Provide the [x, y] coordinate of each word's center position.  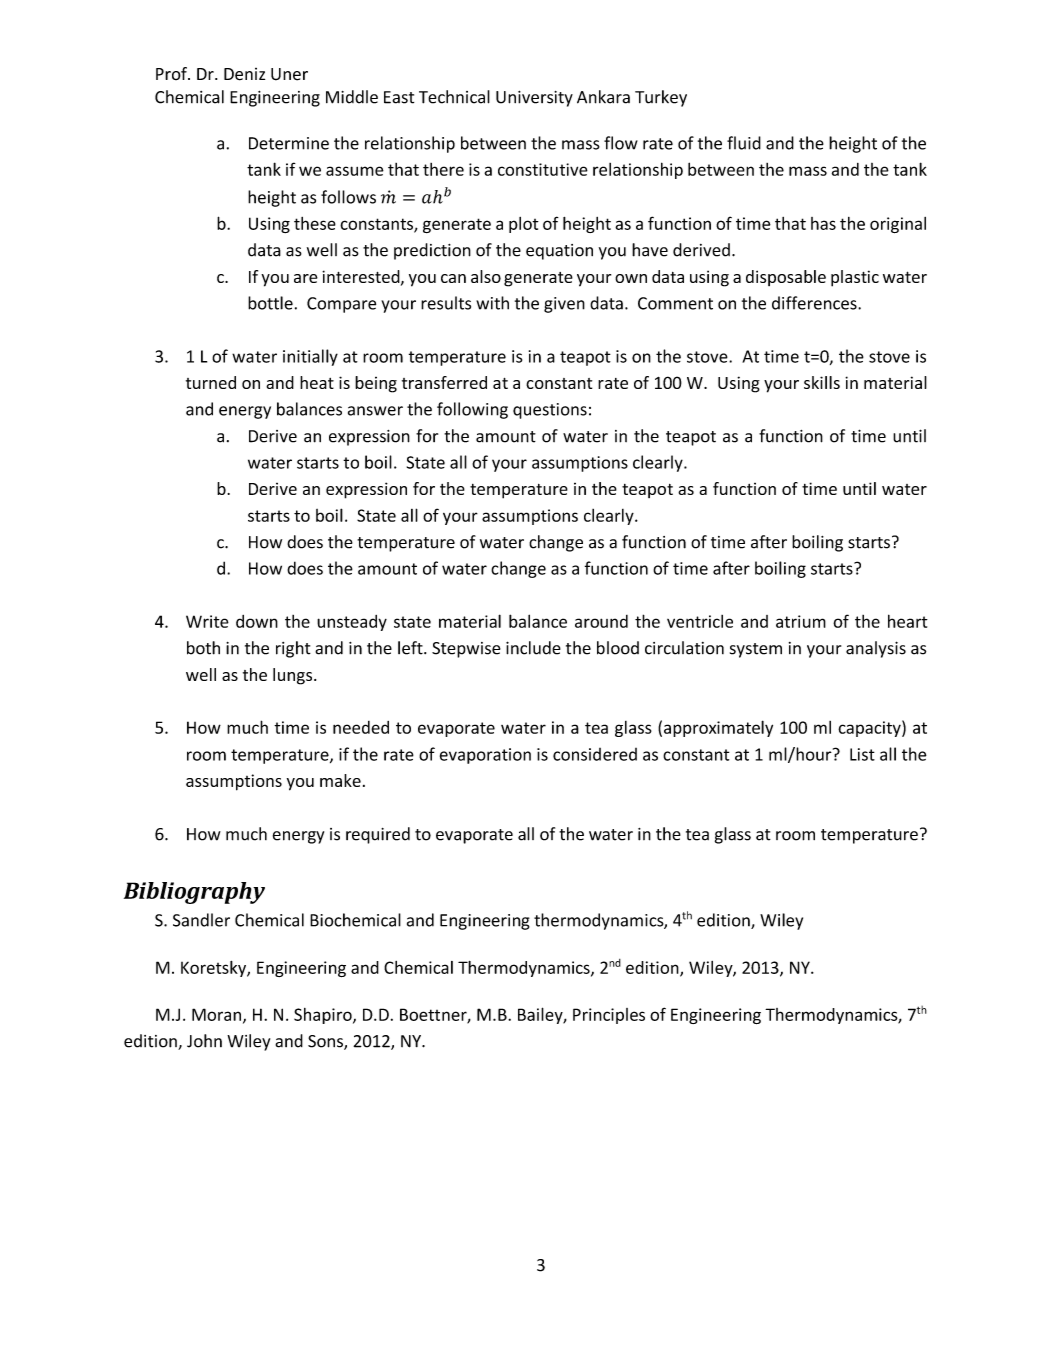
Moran [218, 1015]
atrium [801, 621]
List [862, 754]
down [257, 621]
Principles [609, 1016]
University [534, 99]
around [601, 621]
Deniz [244, 74]
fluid [744, 143]
